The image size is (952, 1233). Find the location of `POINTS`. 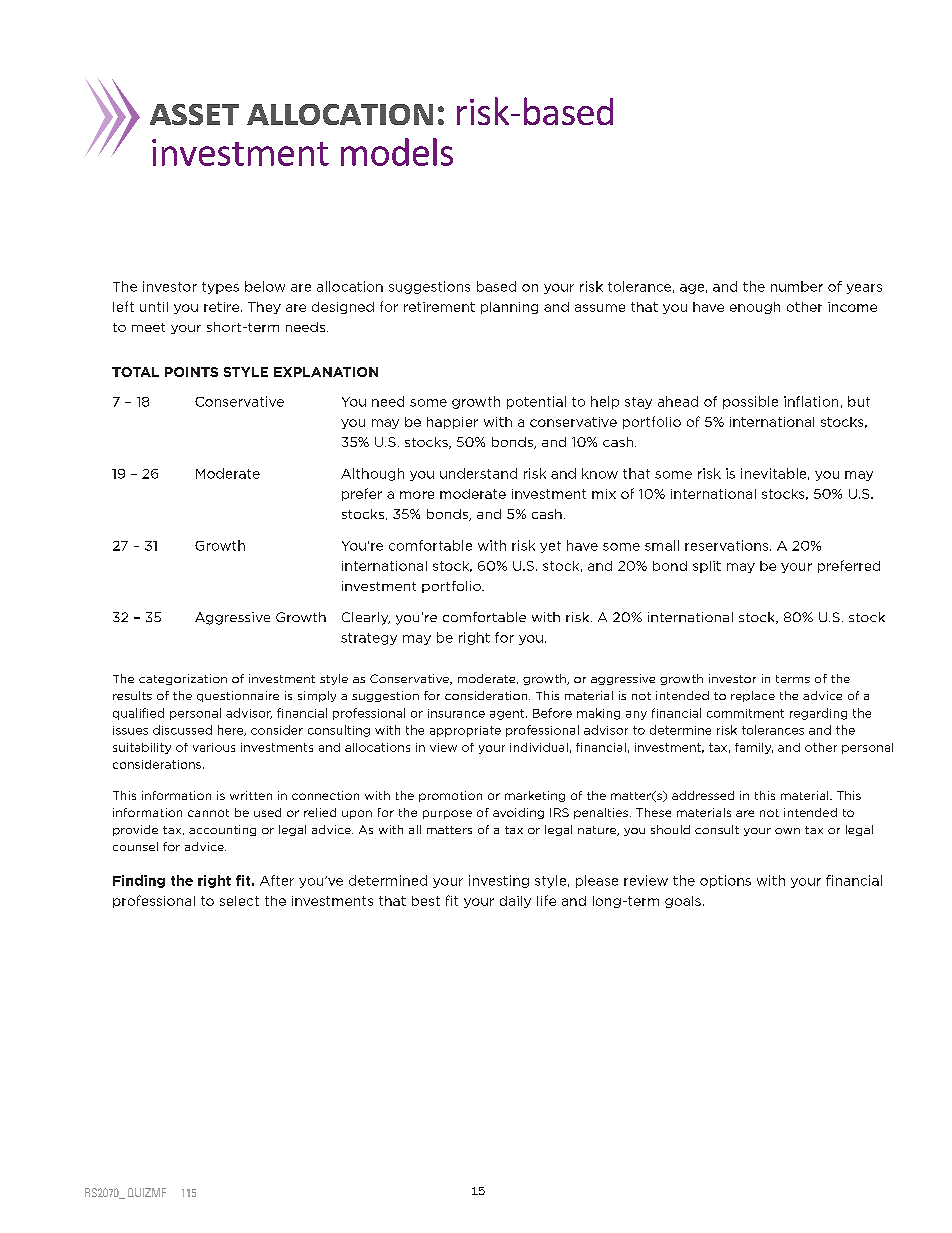

POINTS is located at coordinates (191, 372).
